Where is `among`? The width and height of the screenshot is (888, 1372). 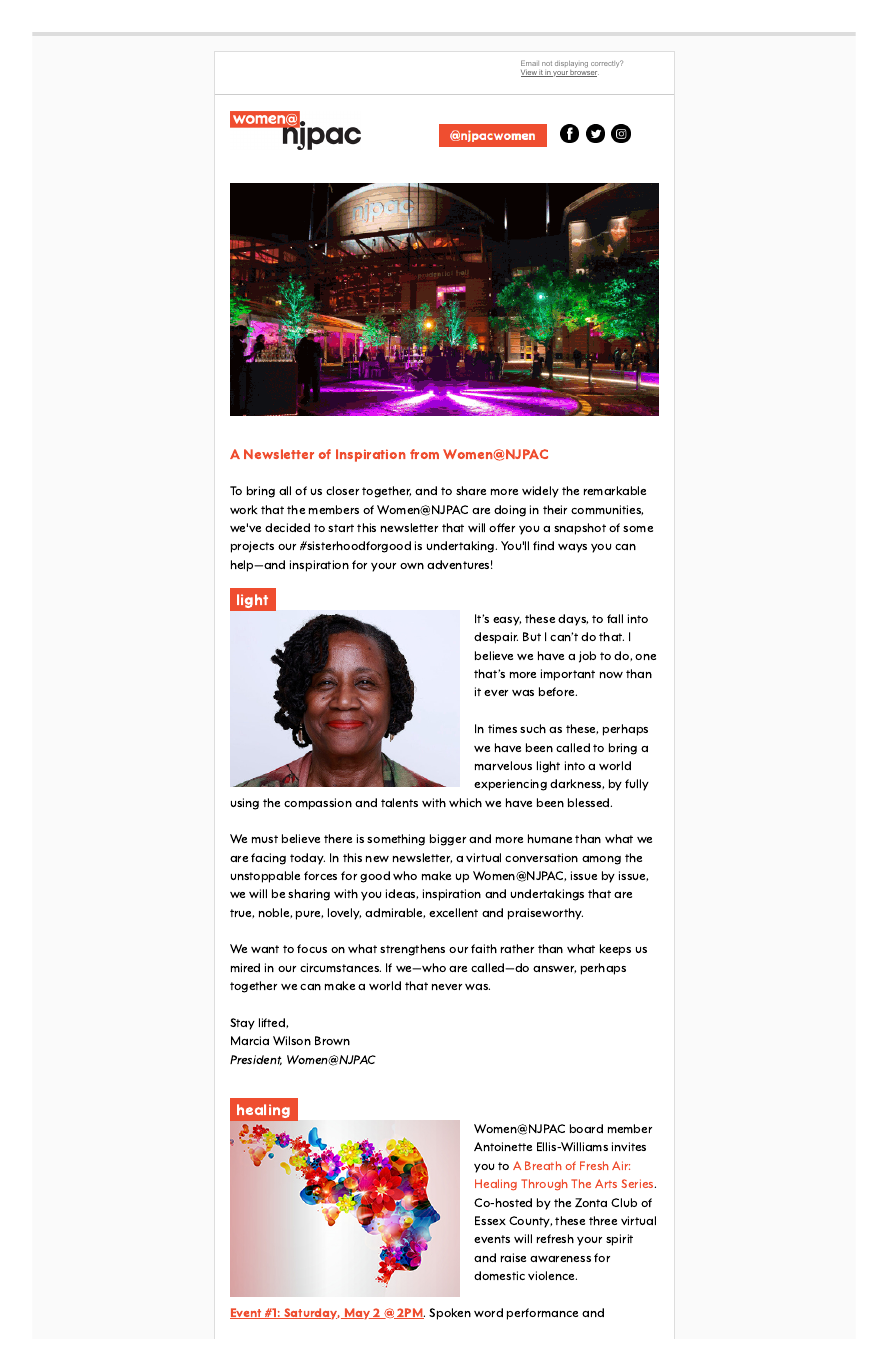 among is located at coordinates (601, 860).
